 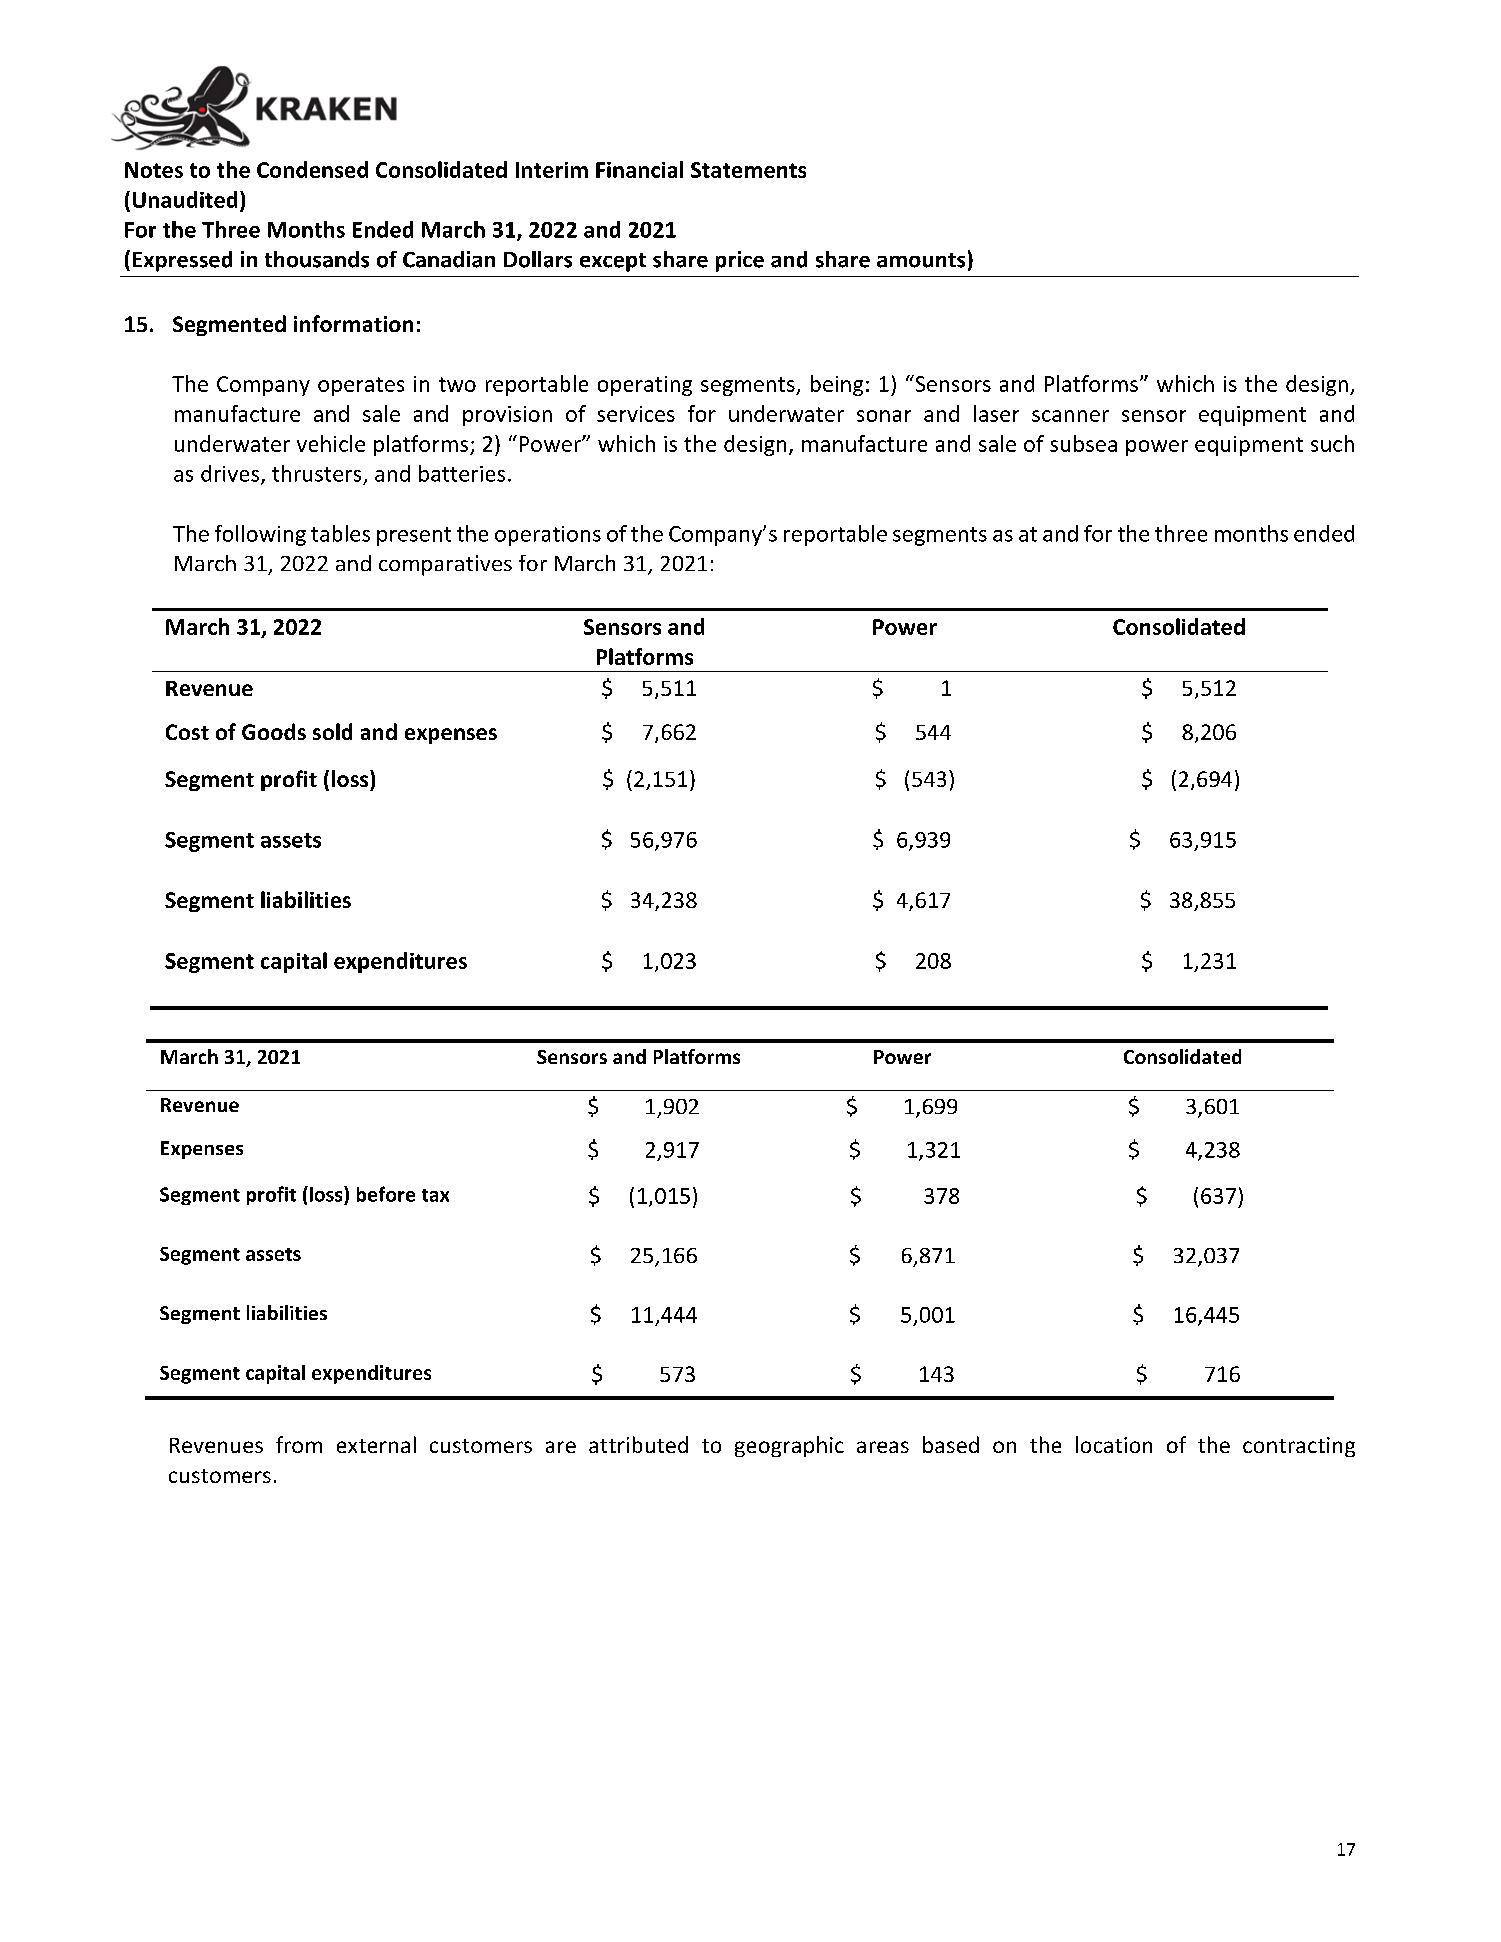 What do you see at coordinates (331, 443) in the page?
I see `vehicle` at bounding box center [331, 443].
